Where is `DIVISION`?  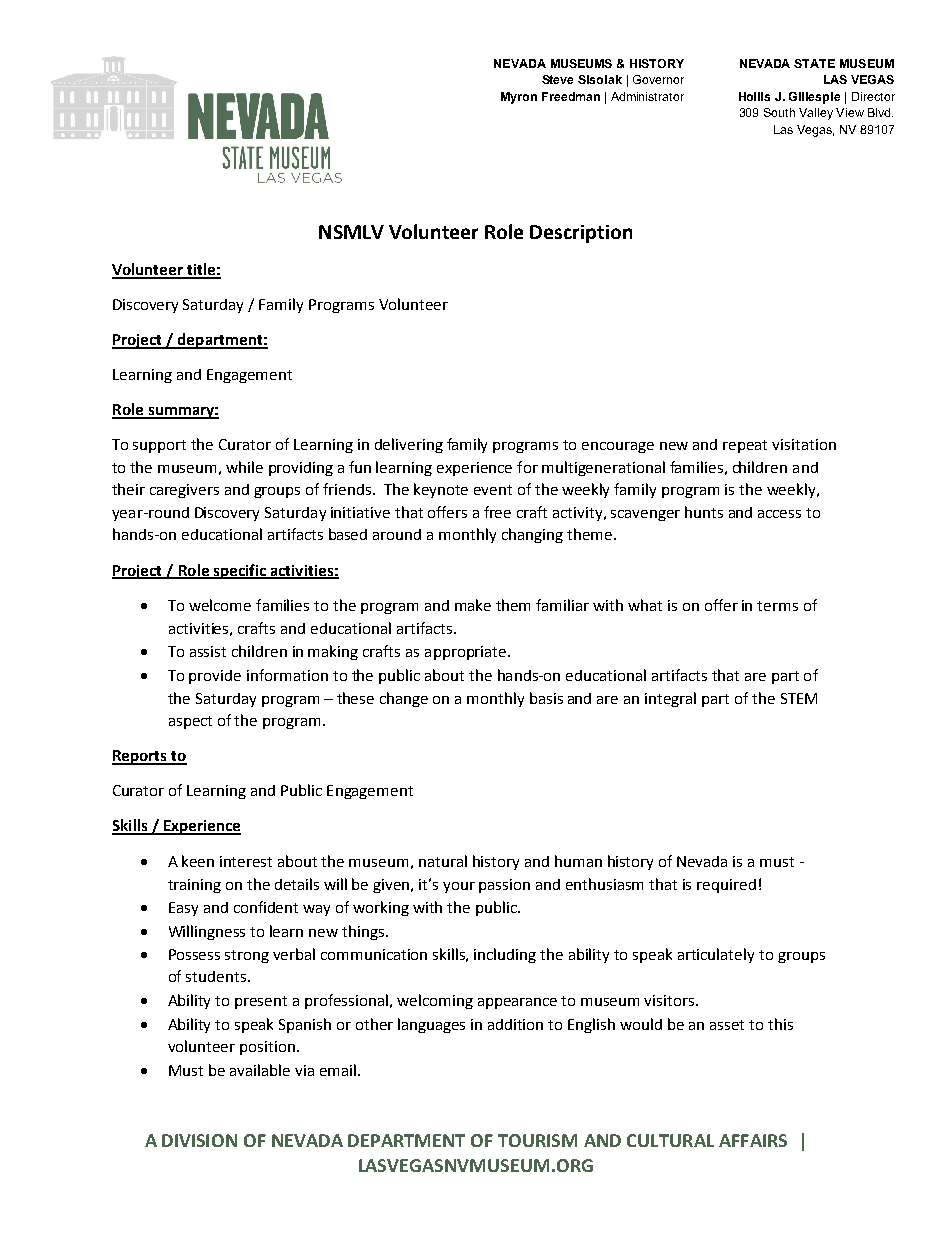 DIVISION is located at coordinates (199, 1140).
